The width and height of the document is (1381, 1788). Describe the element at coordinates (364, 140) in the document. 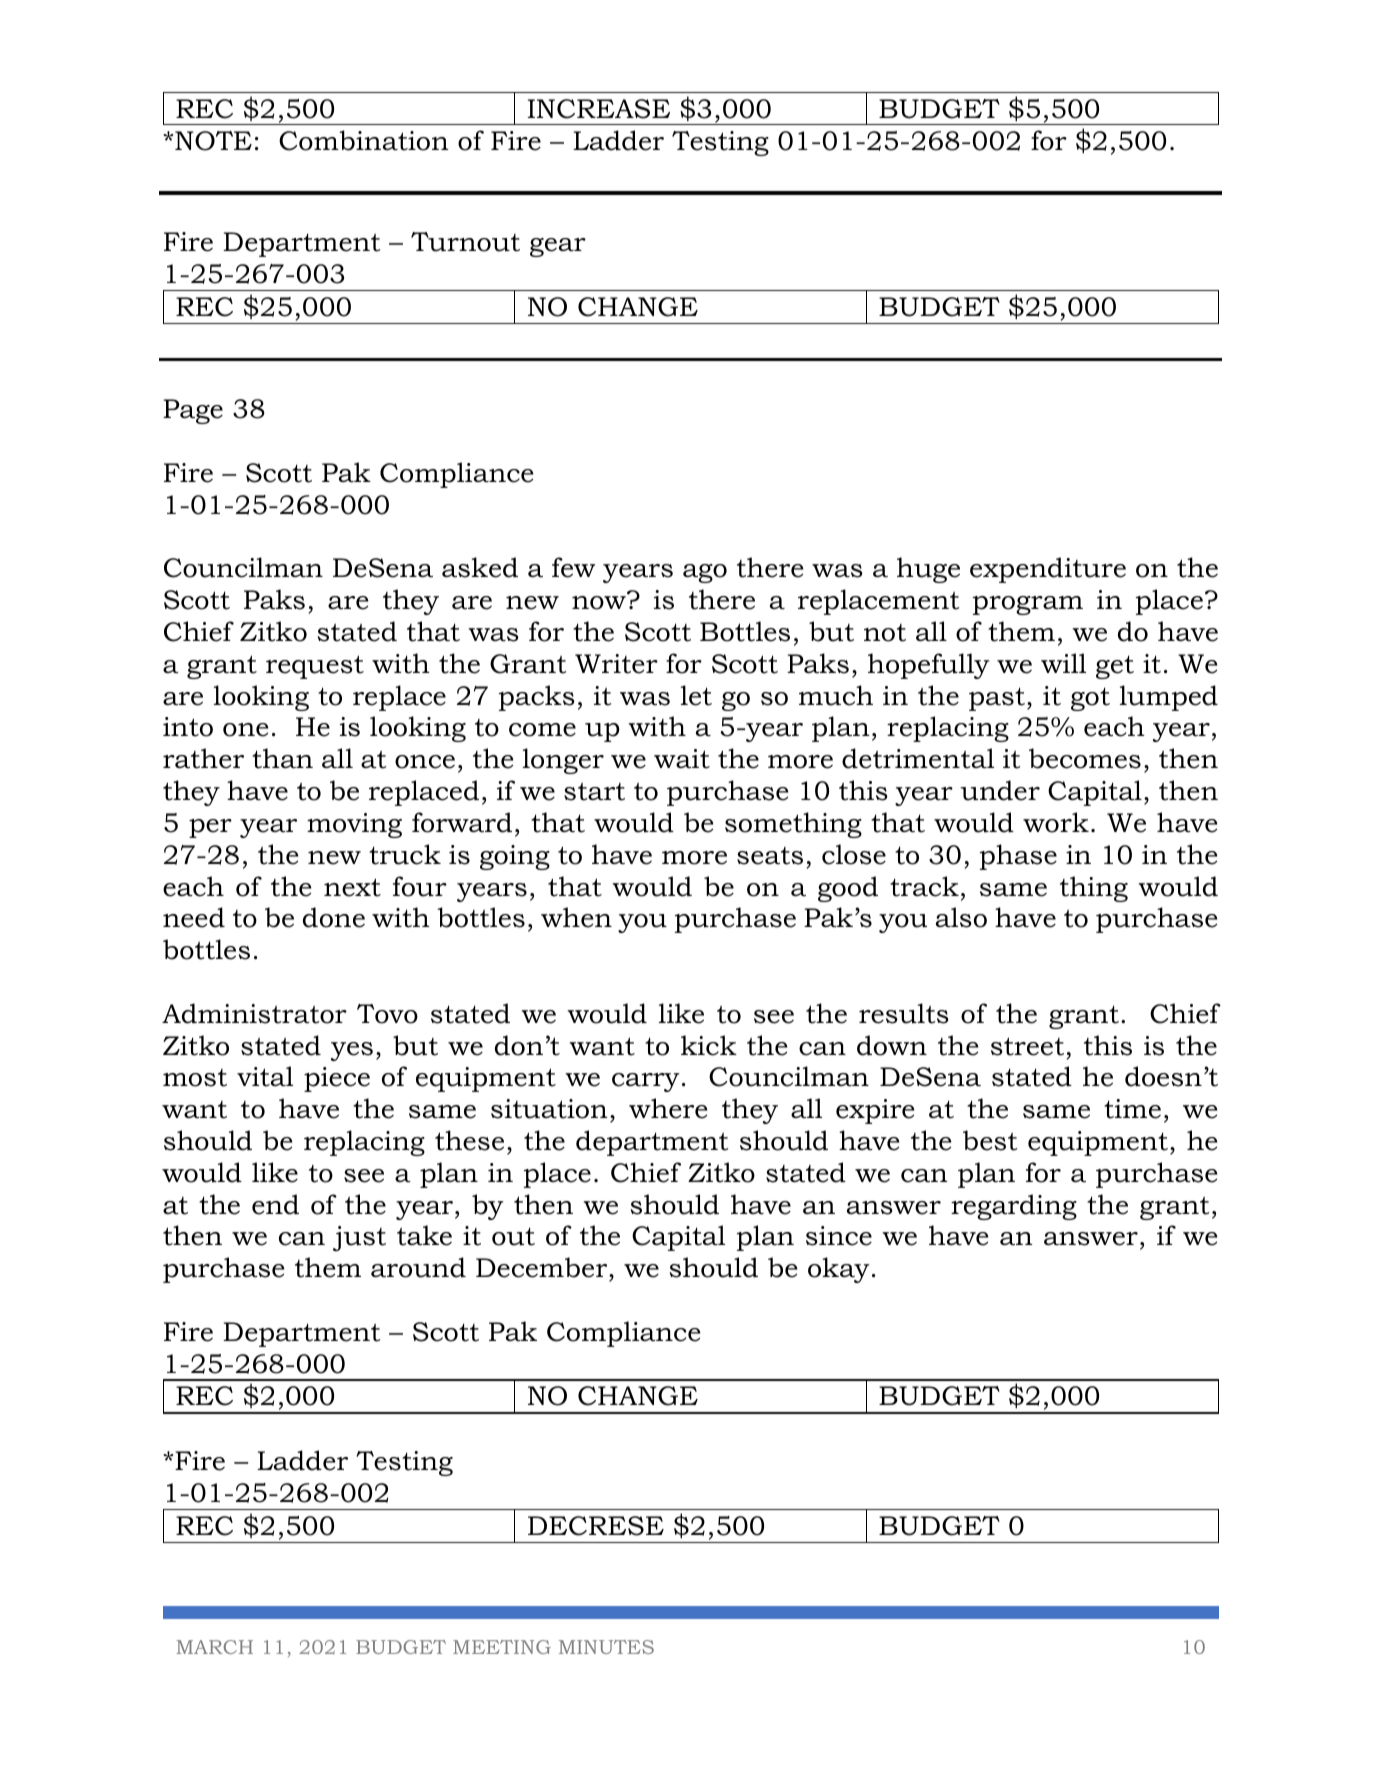

I see `Combination` at that location.
